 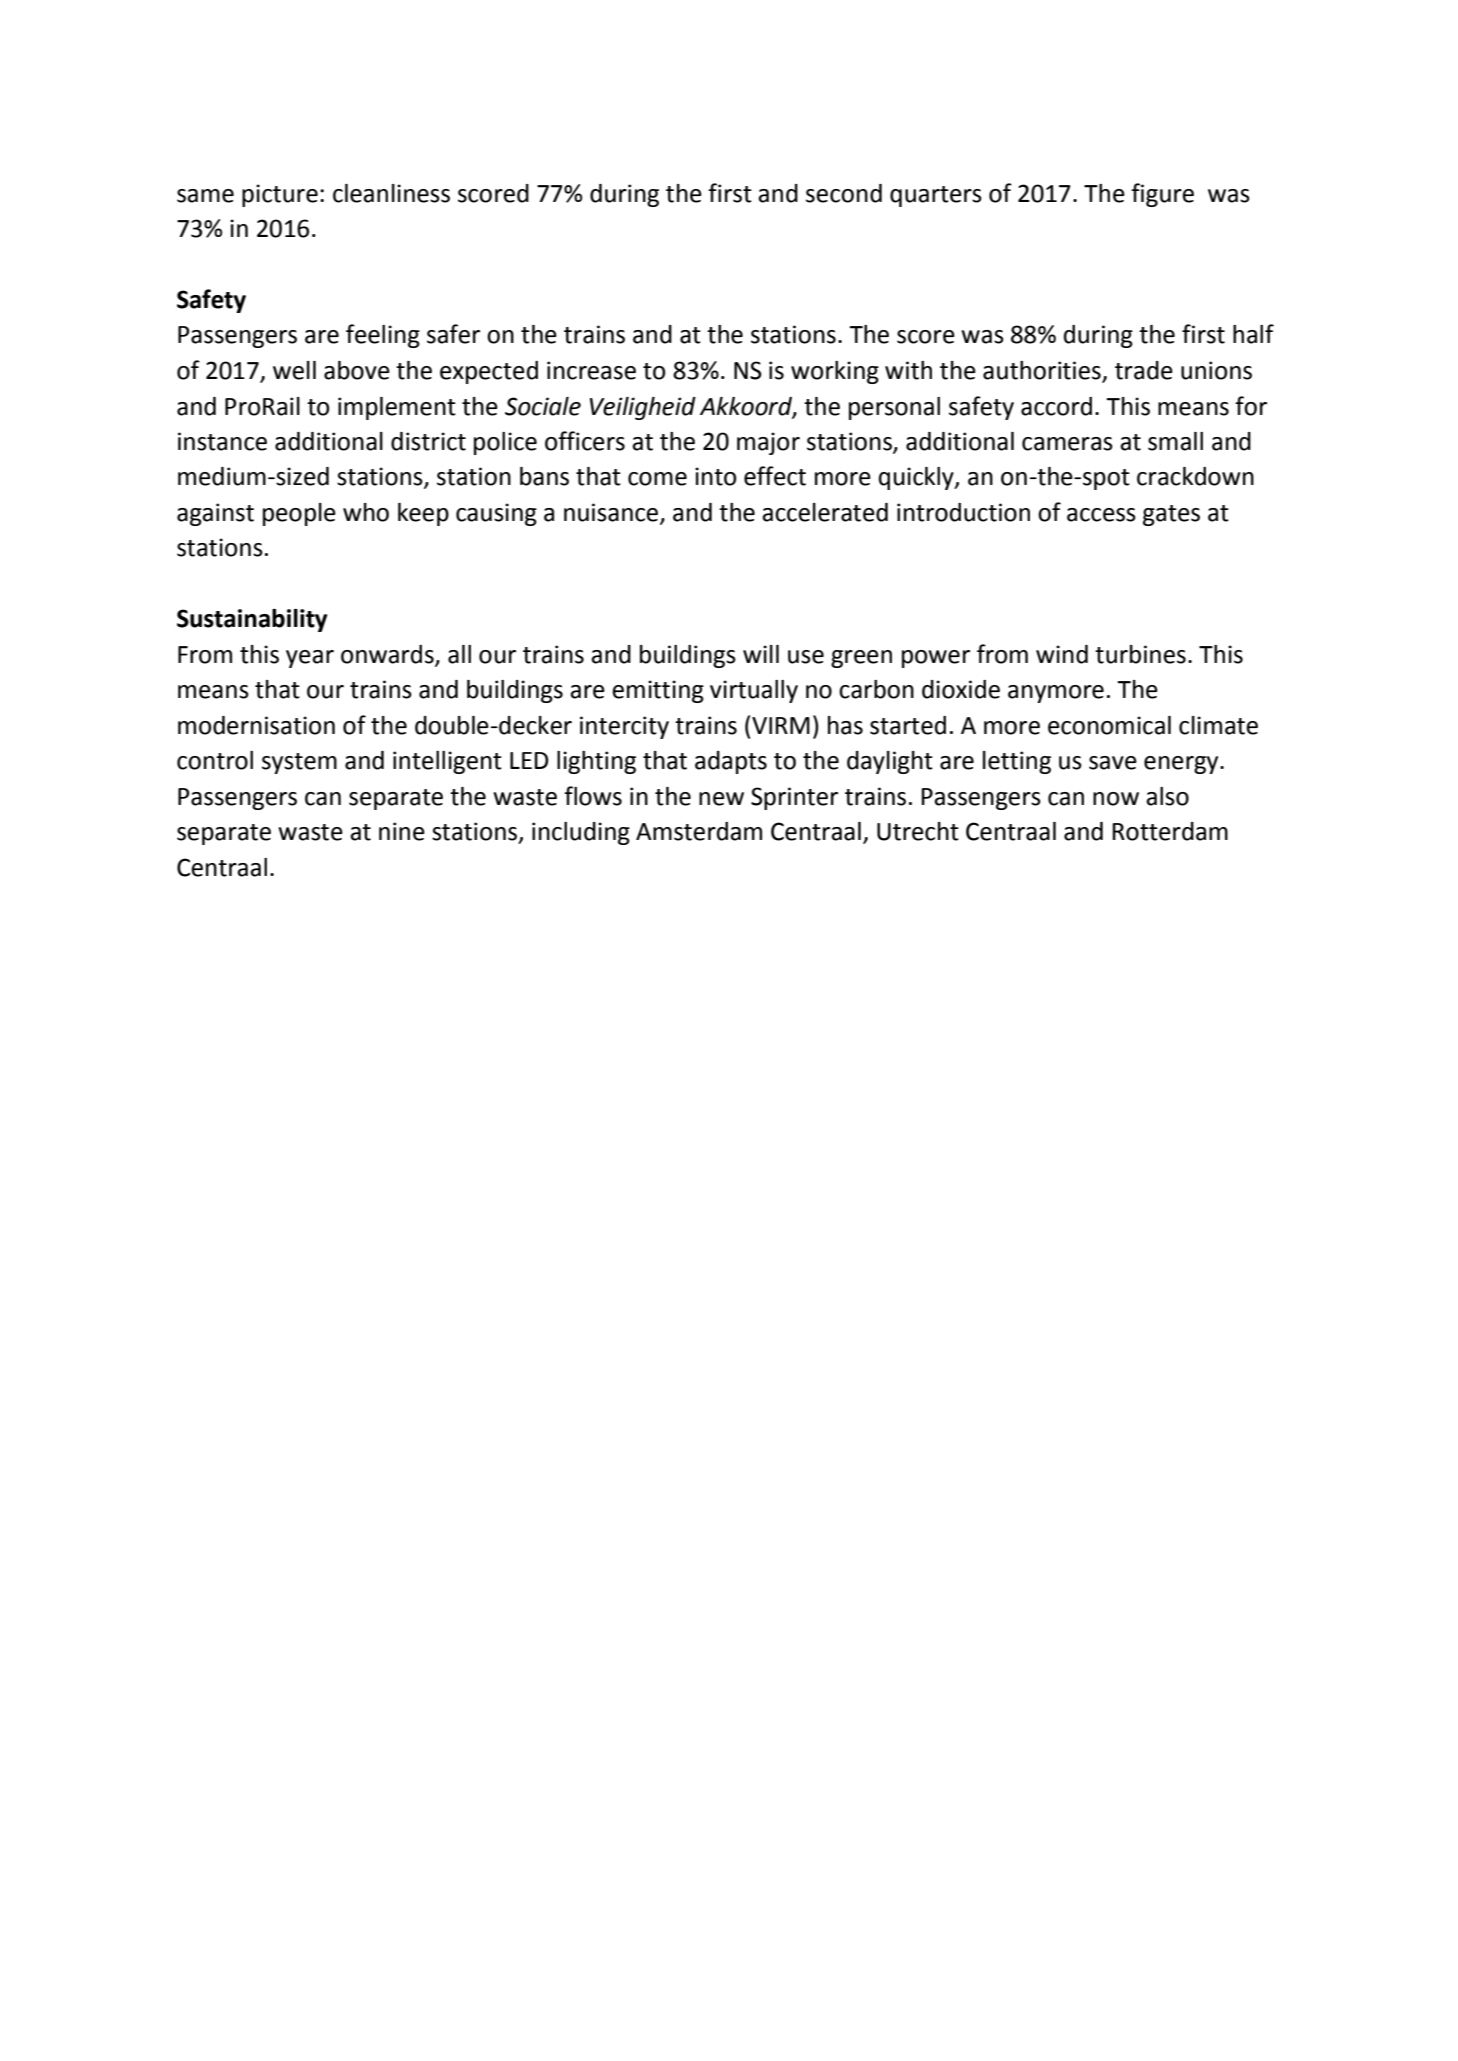 I want to click on nine, so click(x=402, y=831).
